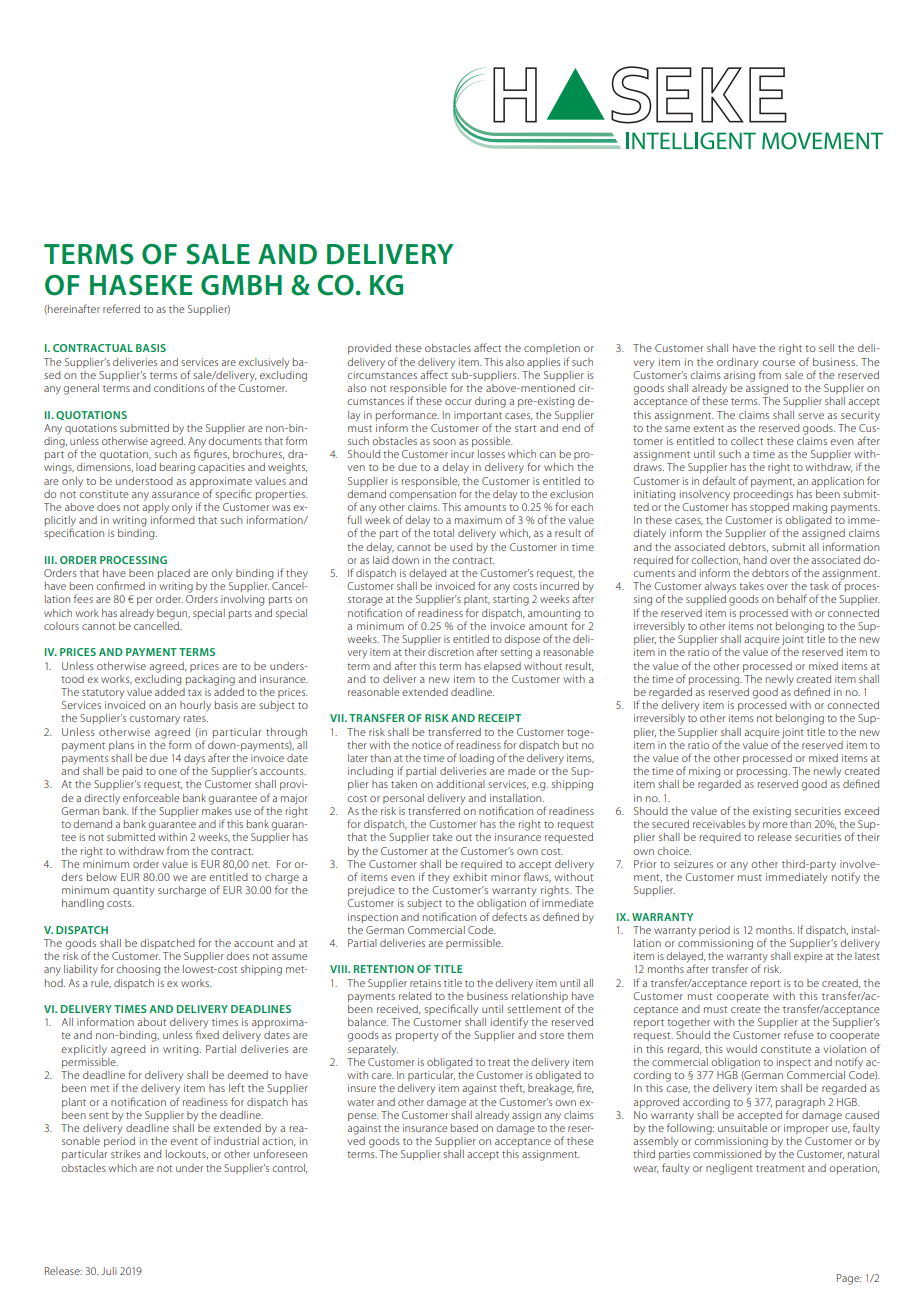 This page has height=1308, width=924. What do you see at coordinates (460, 784) in the page?
I see `additional` at bounding box center [460, 784].
